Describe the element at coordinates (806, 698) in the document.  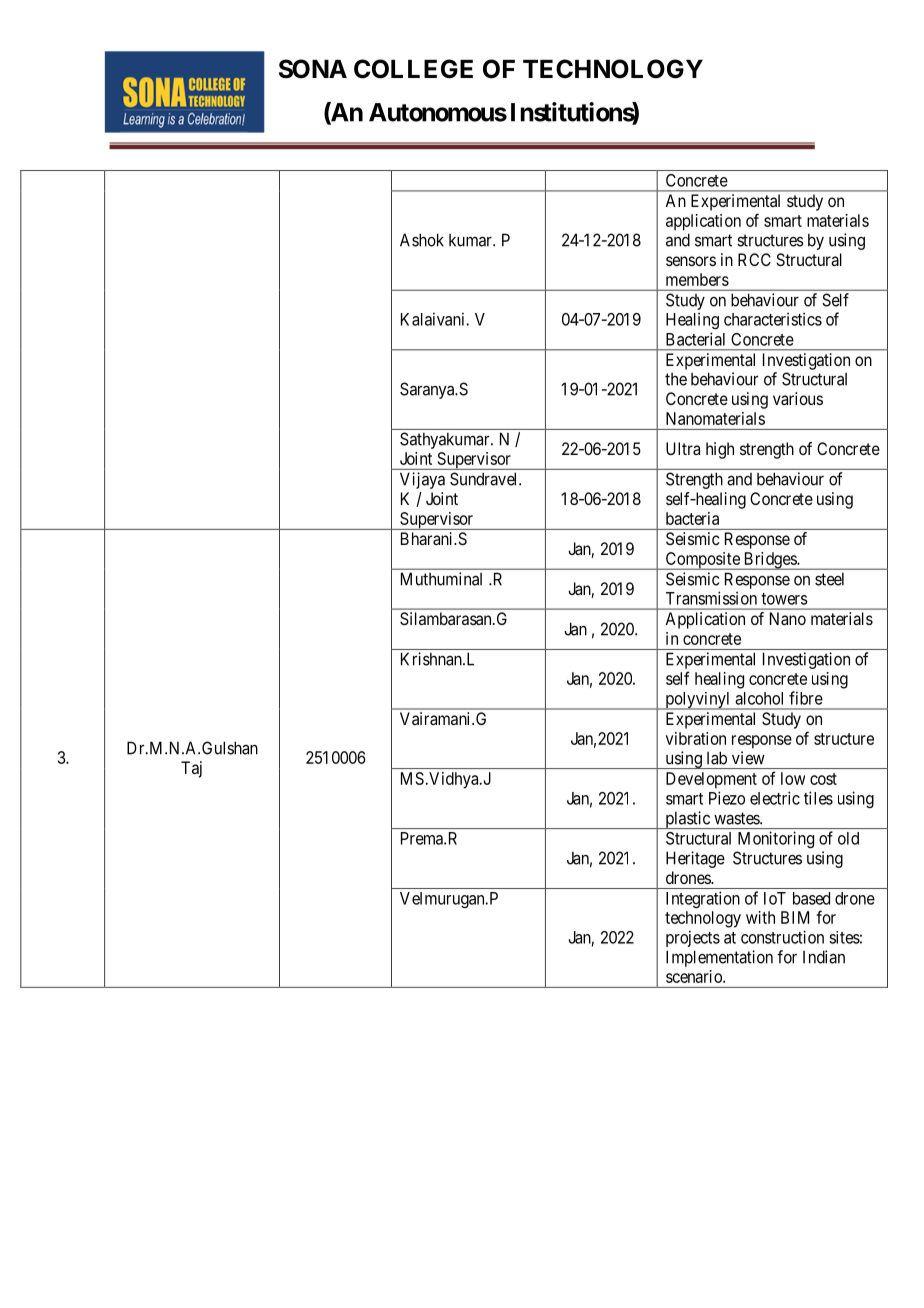
I see `fibre` at that location.
